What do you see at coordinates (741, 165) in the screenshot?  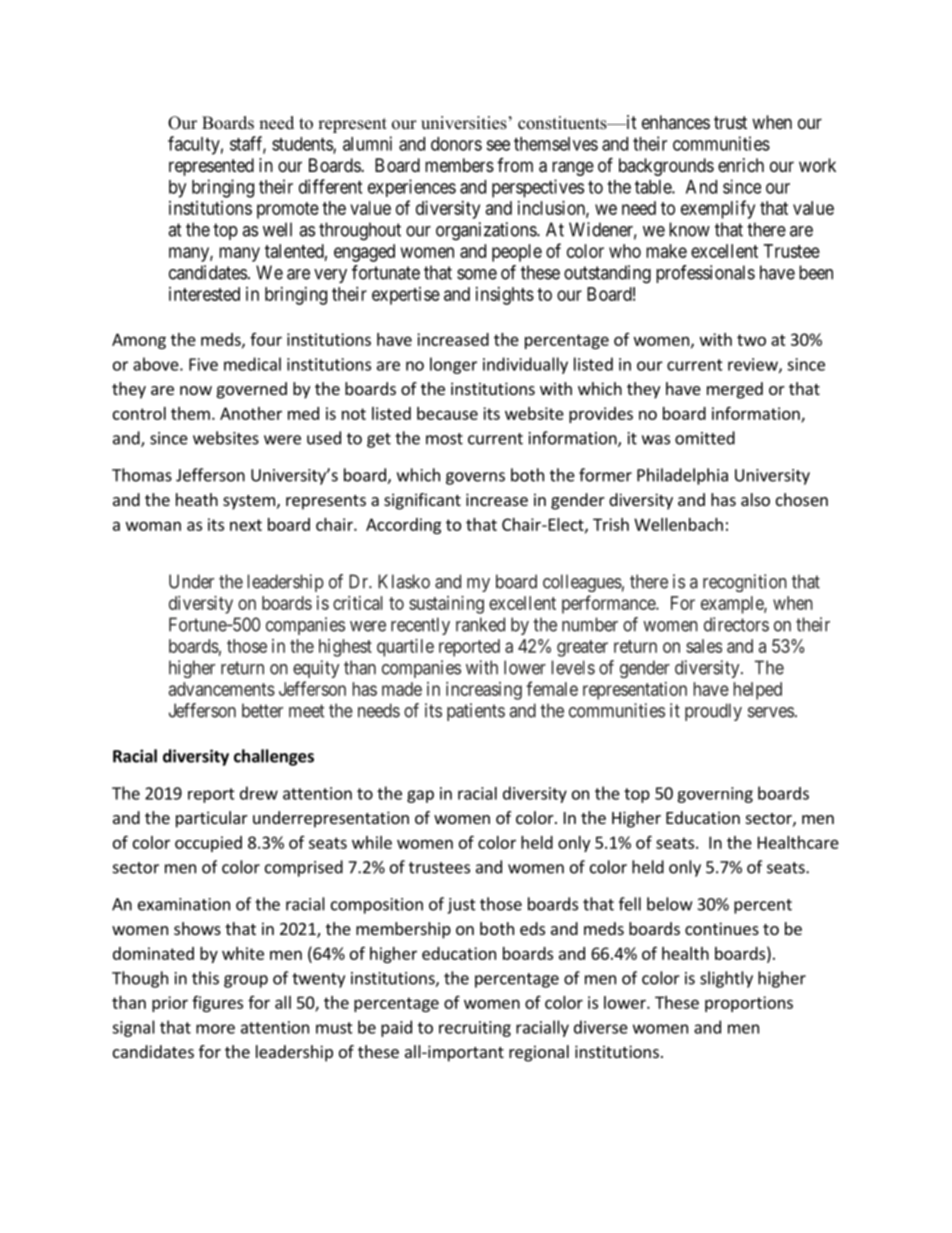 I see `enrich` at bounding box center [741, 165].
